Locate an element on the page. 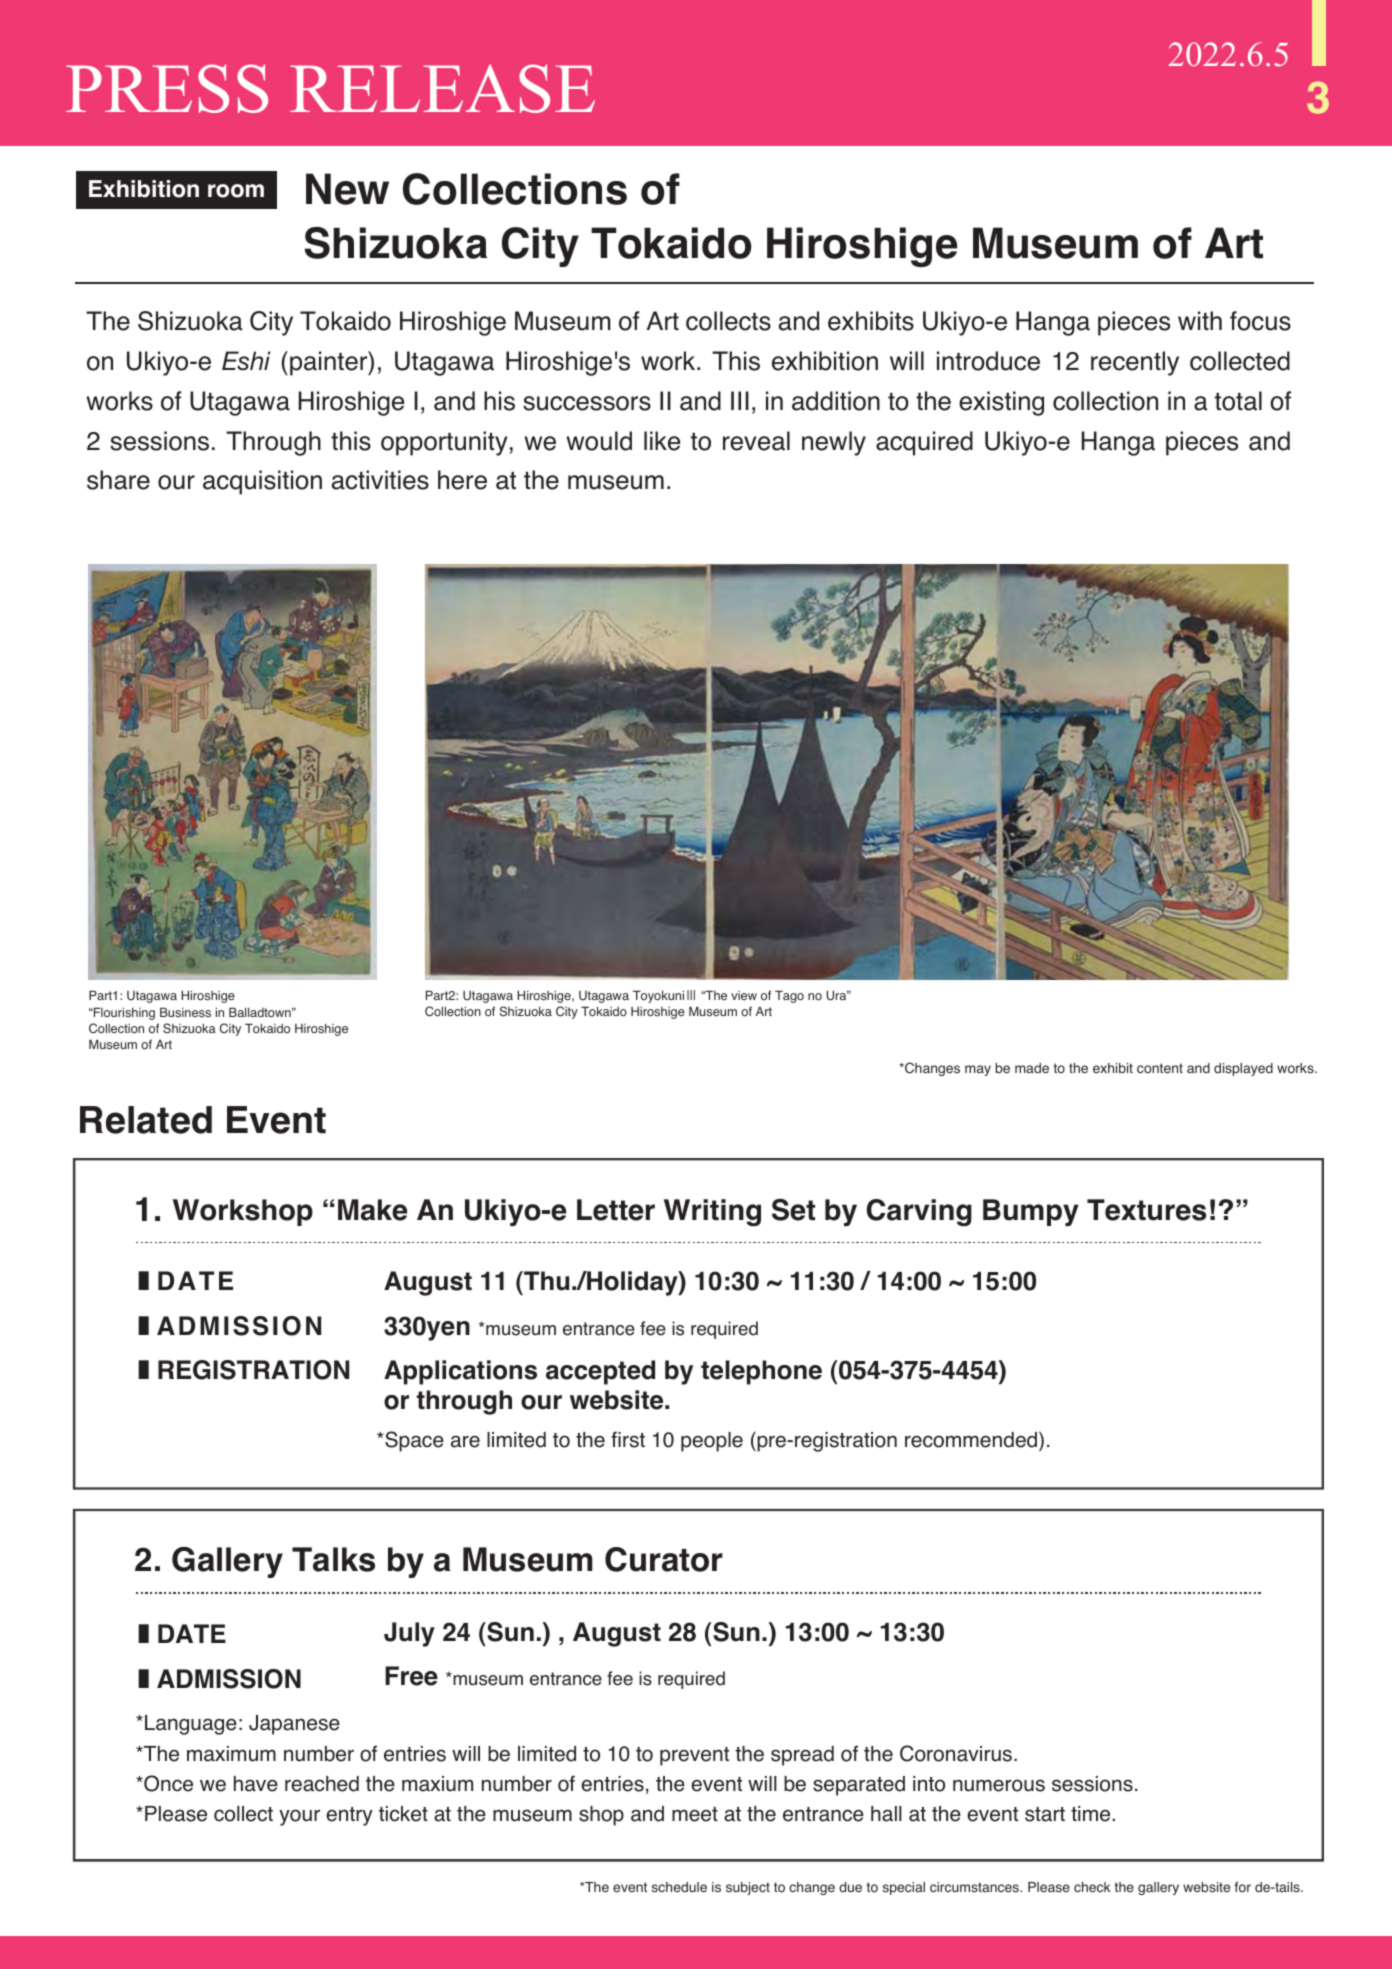  RELEASE is located at coordinates (442, 88).
